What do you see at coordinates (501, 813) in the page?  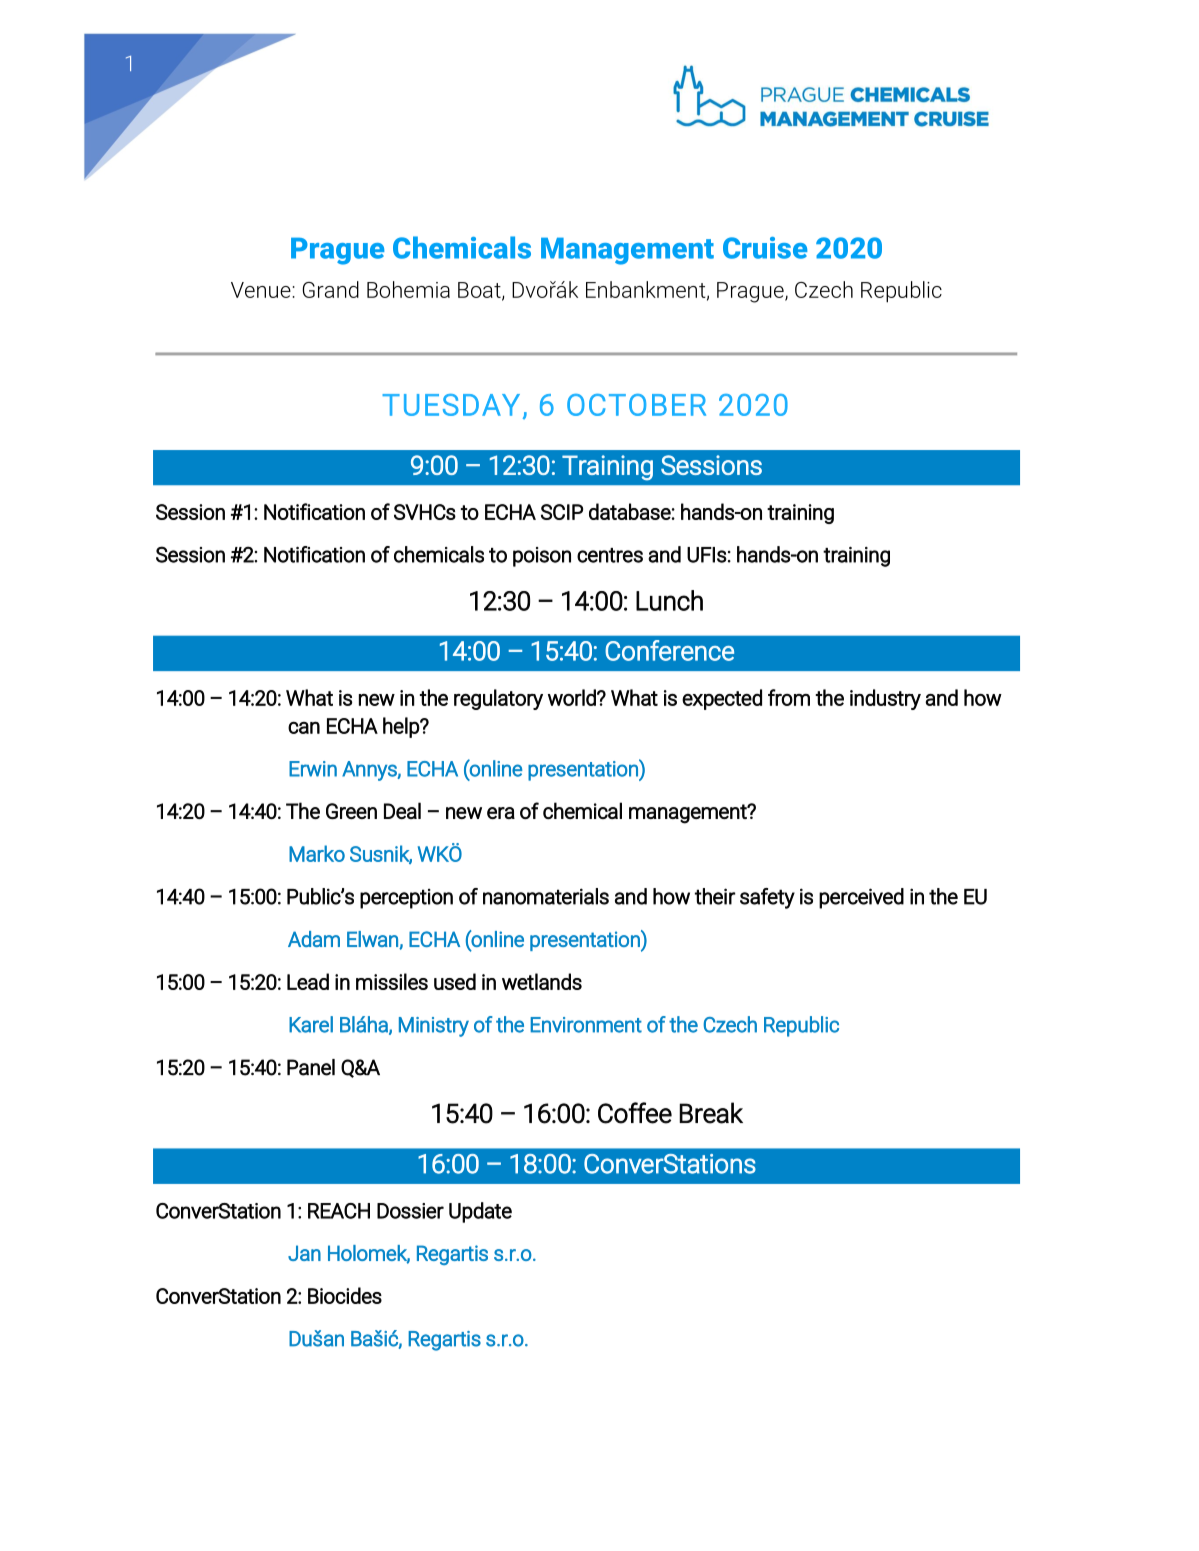 I see `era` at bounding box center [501, 813].
